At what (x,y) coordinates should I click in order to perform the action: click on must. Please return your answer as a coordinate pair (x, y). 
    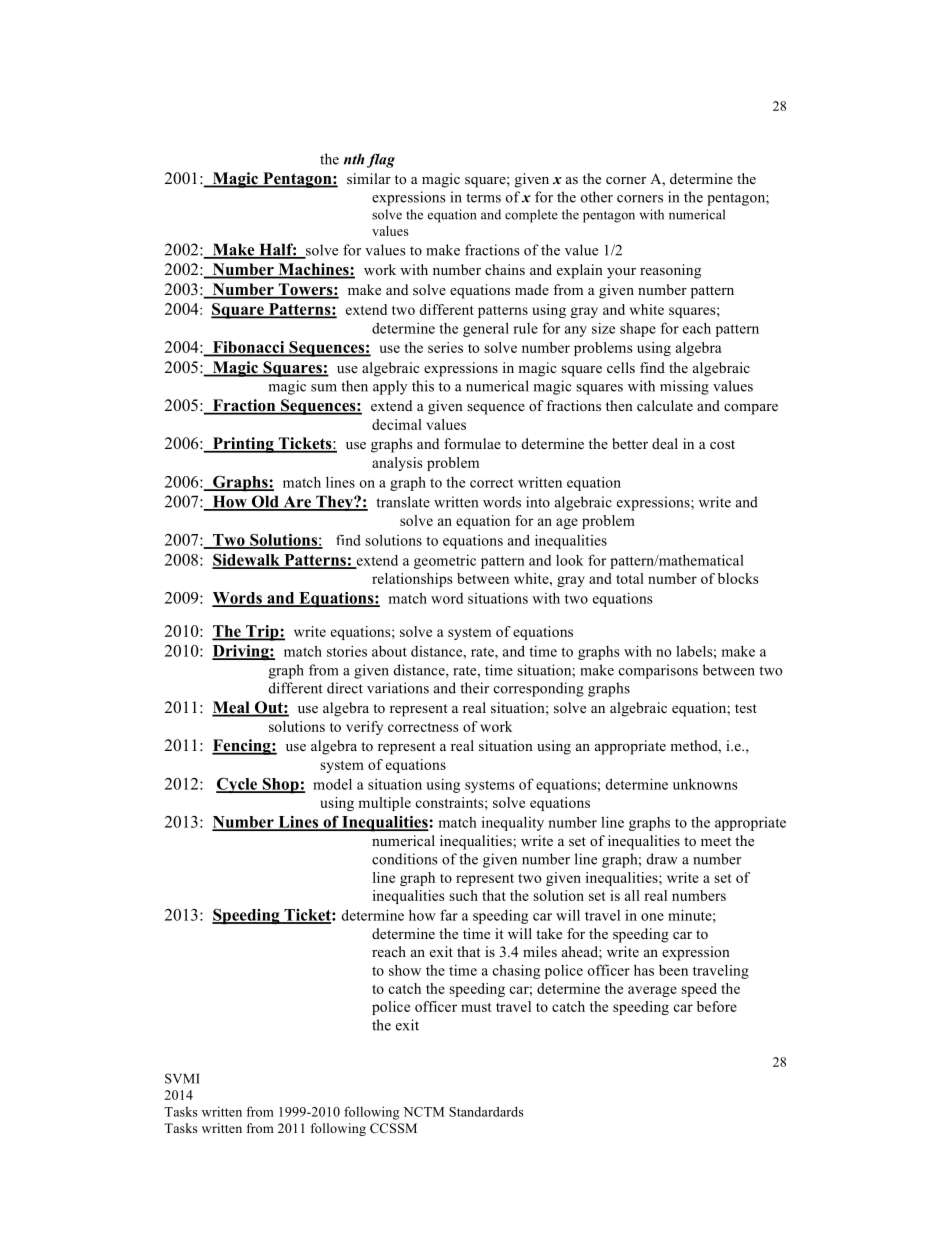
    Looking at the image, I should click on (476, 1007).
